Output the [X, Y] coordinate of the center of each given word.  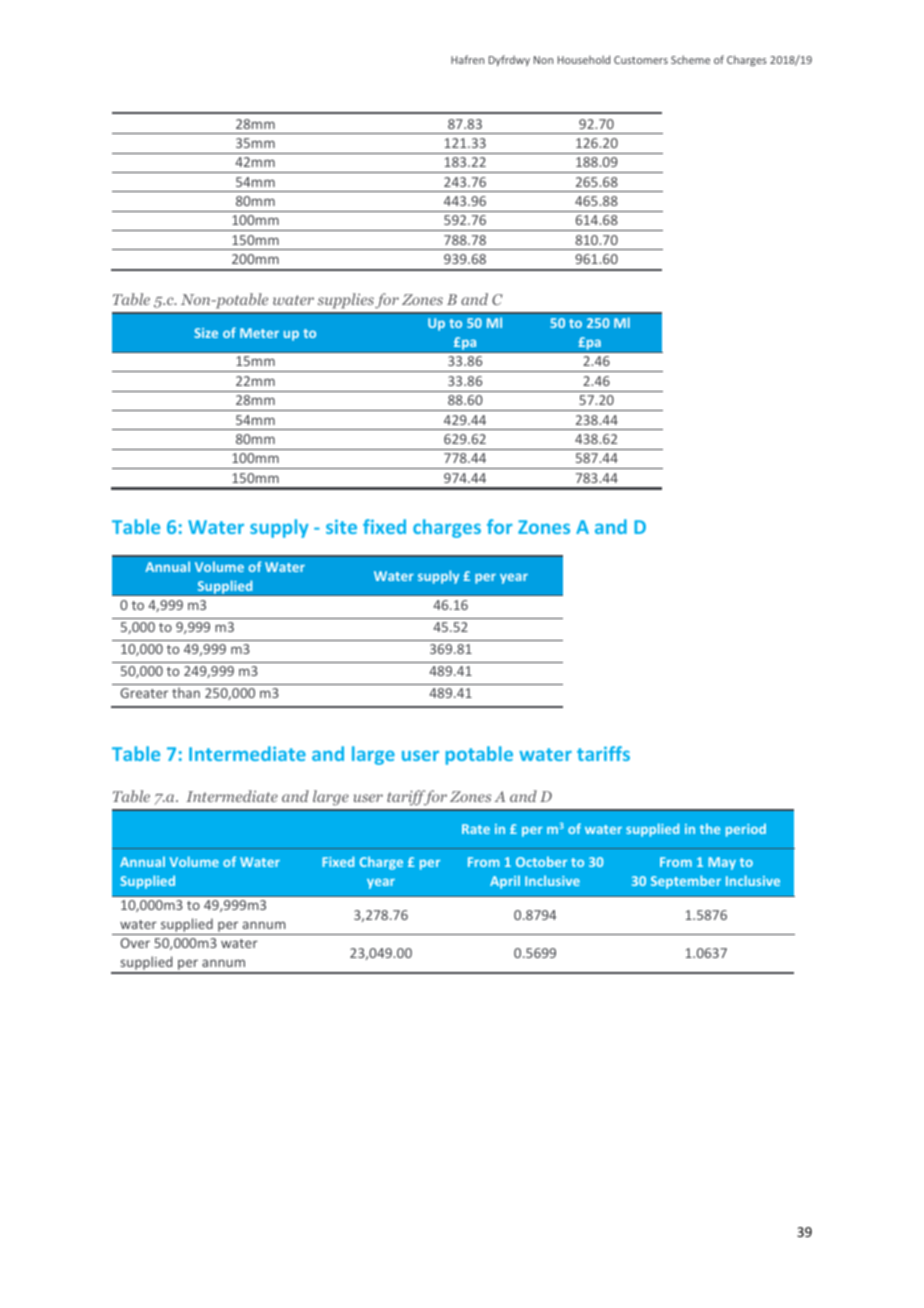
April [505, 882]
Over [135, 943]
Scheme [690, 59]
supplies [346, 301]
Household [584, 59]
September [686, 882]
